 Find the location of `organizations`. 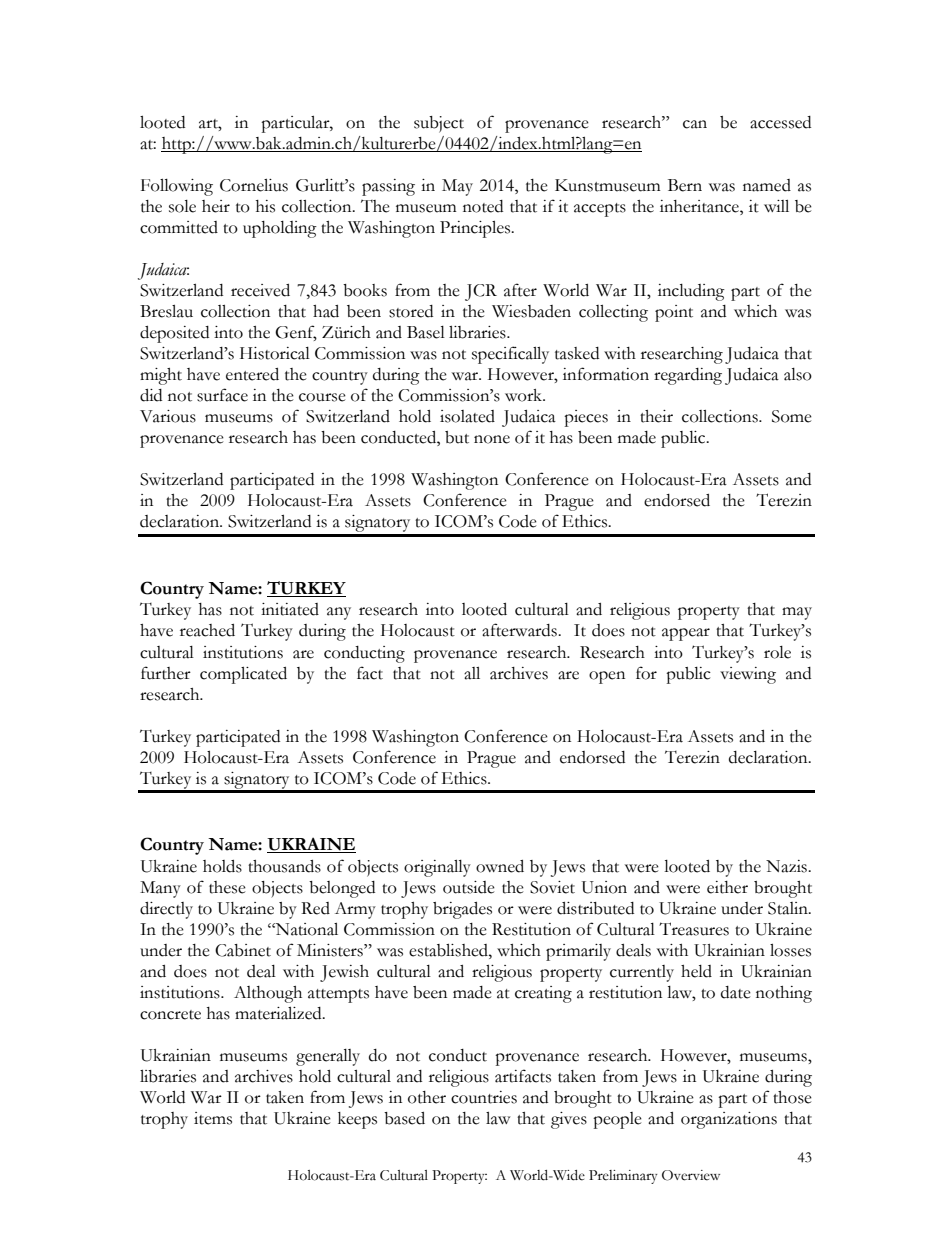

organizations is located at coordinates (729, 1120).
